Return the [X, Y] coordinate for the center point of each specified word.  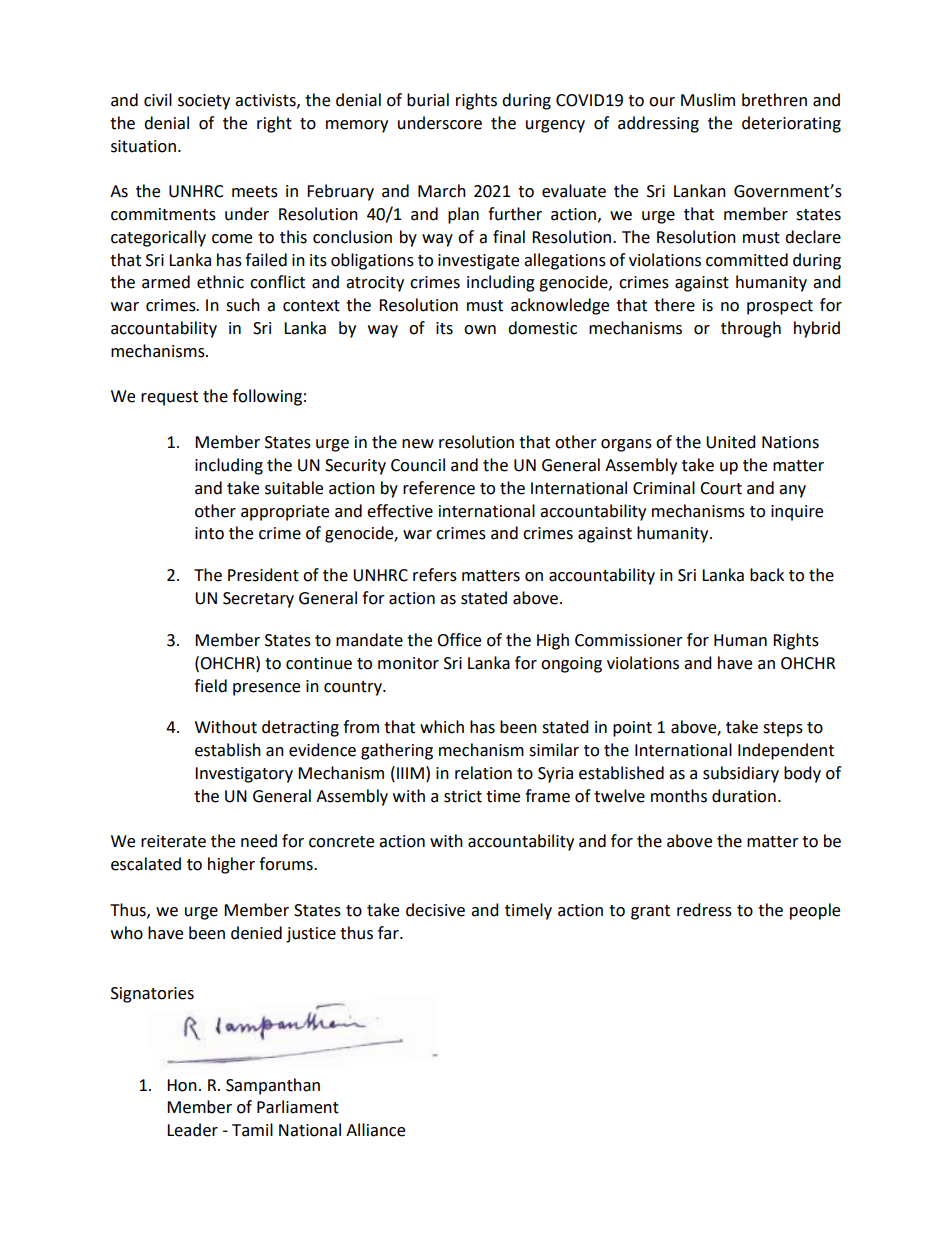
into [209, 533]
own [480, 330]
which [442, 727]
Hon [182, 1085]
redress [704, 910]
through [751, 329]
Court [721, 488]
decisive [435, 910]
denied [256, 933]
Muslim [708, 100]
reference [439, 488]
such [243, 305]
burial [428, 100]
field [210, 686]
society [204, 102]
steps [783, 729]
